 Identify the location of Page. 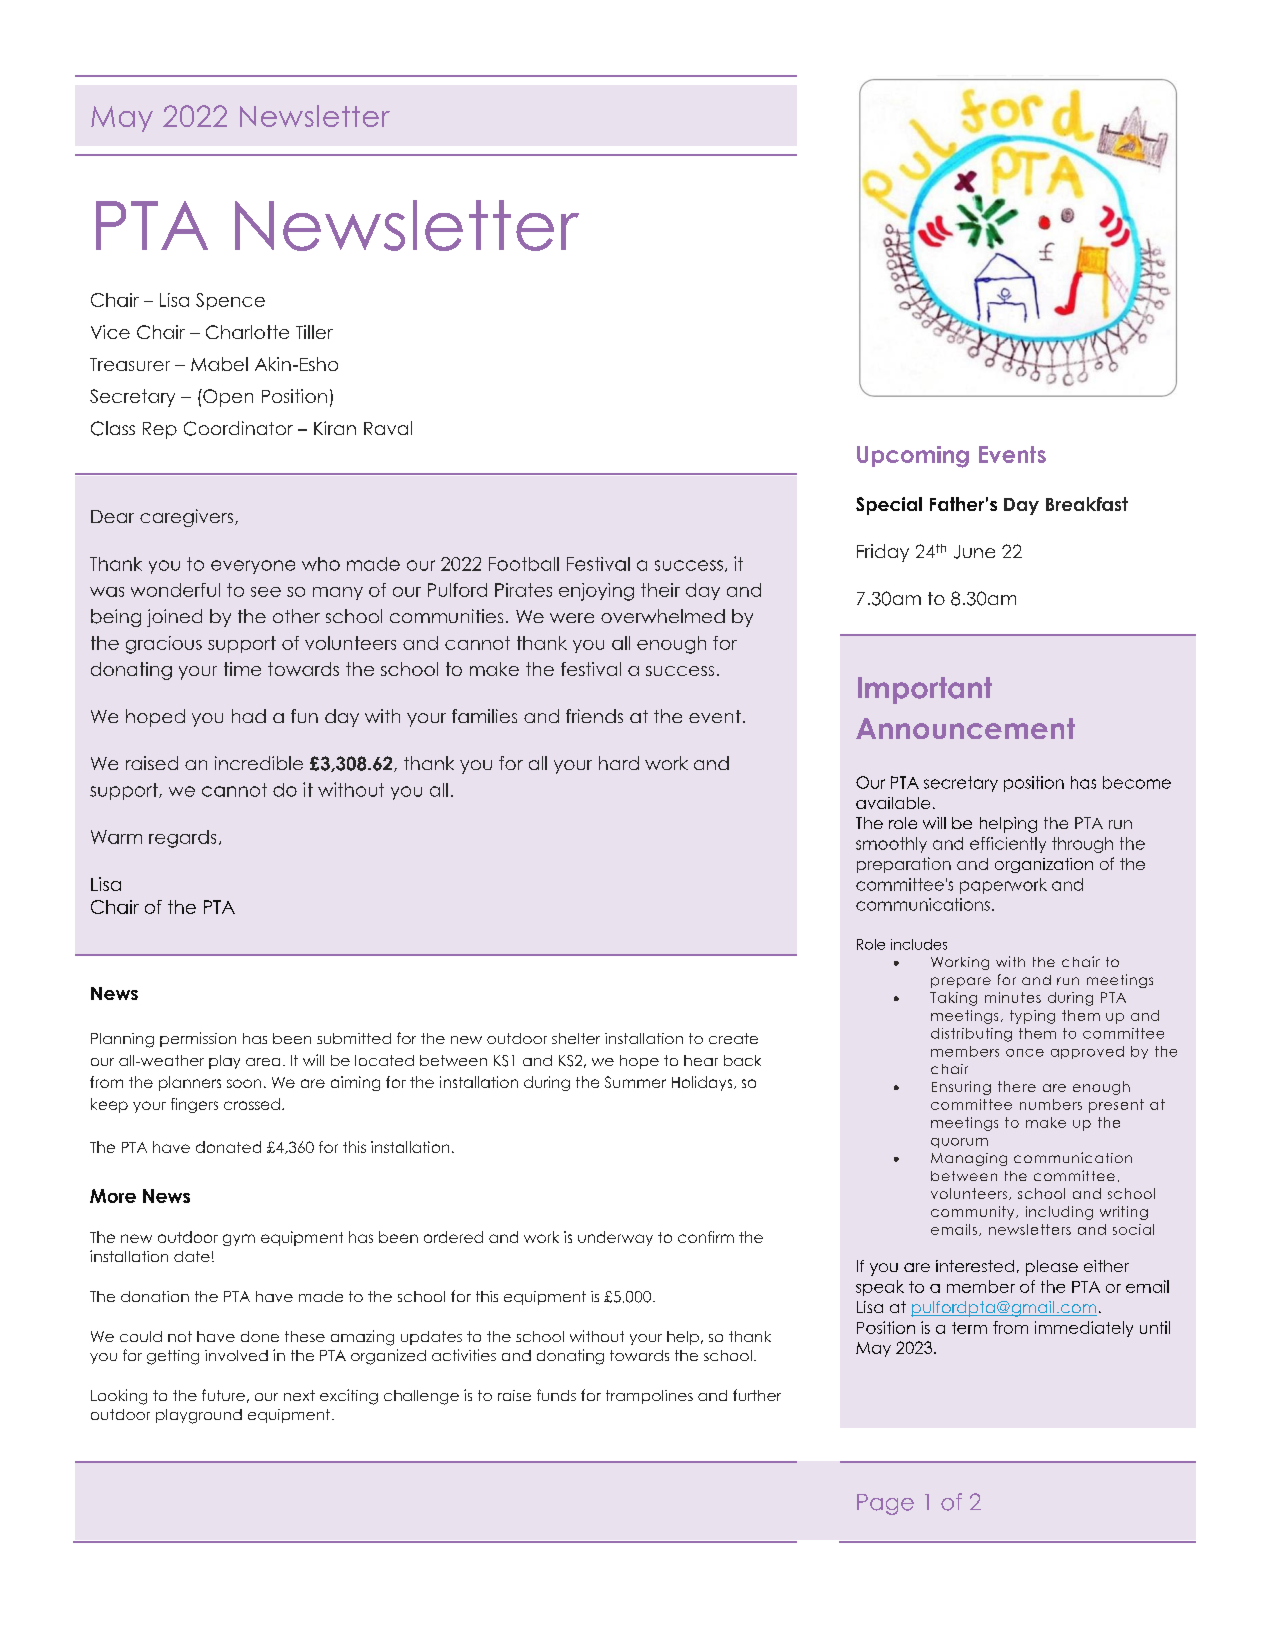
(885, 1504).
